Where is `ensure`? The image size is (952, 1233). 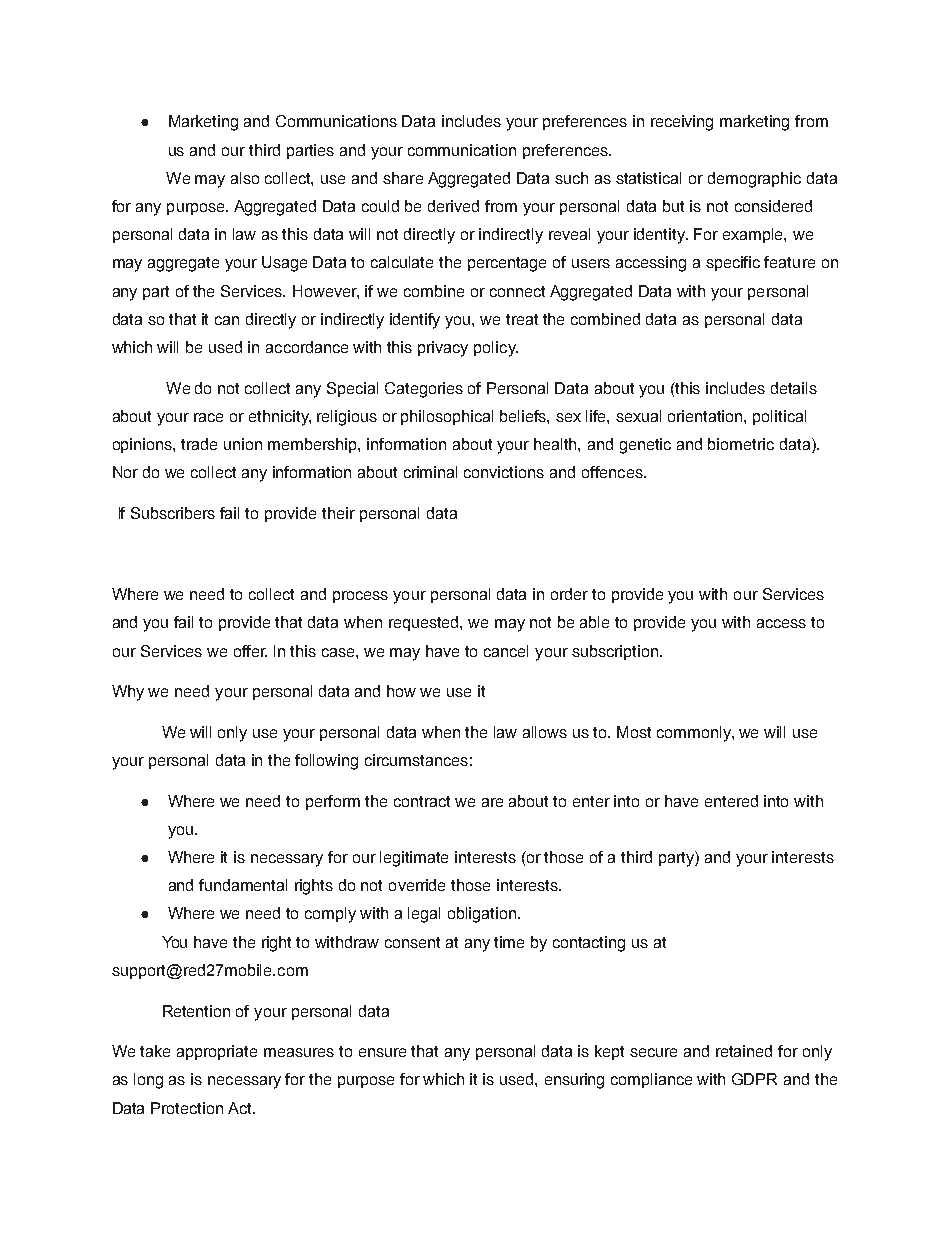 ensure is located at coordinates (382, 1052).
